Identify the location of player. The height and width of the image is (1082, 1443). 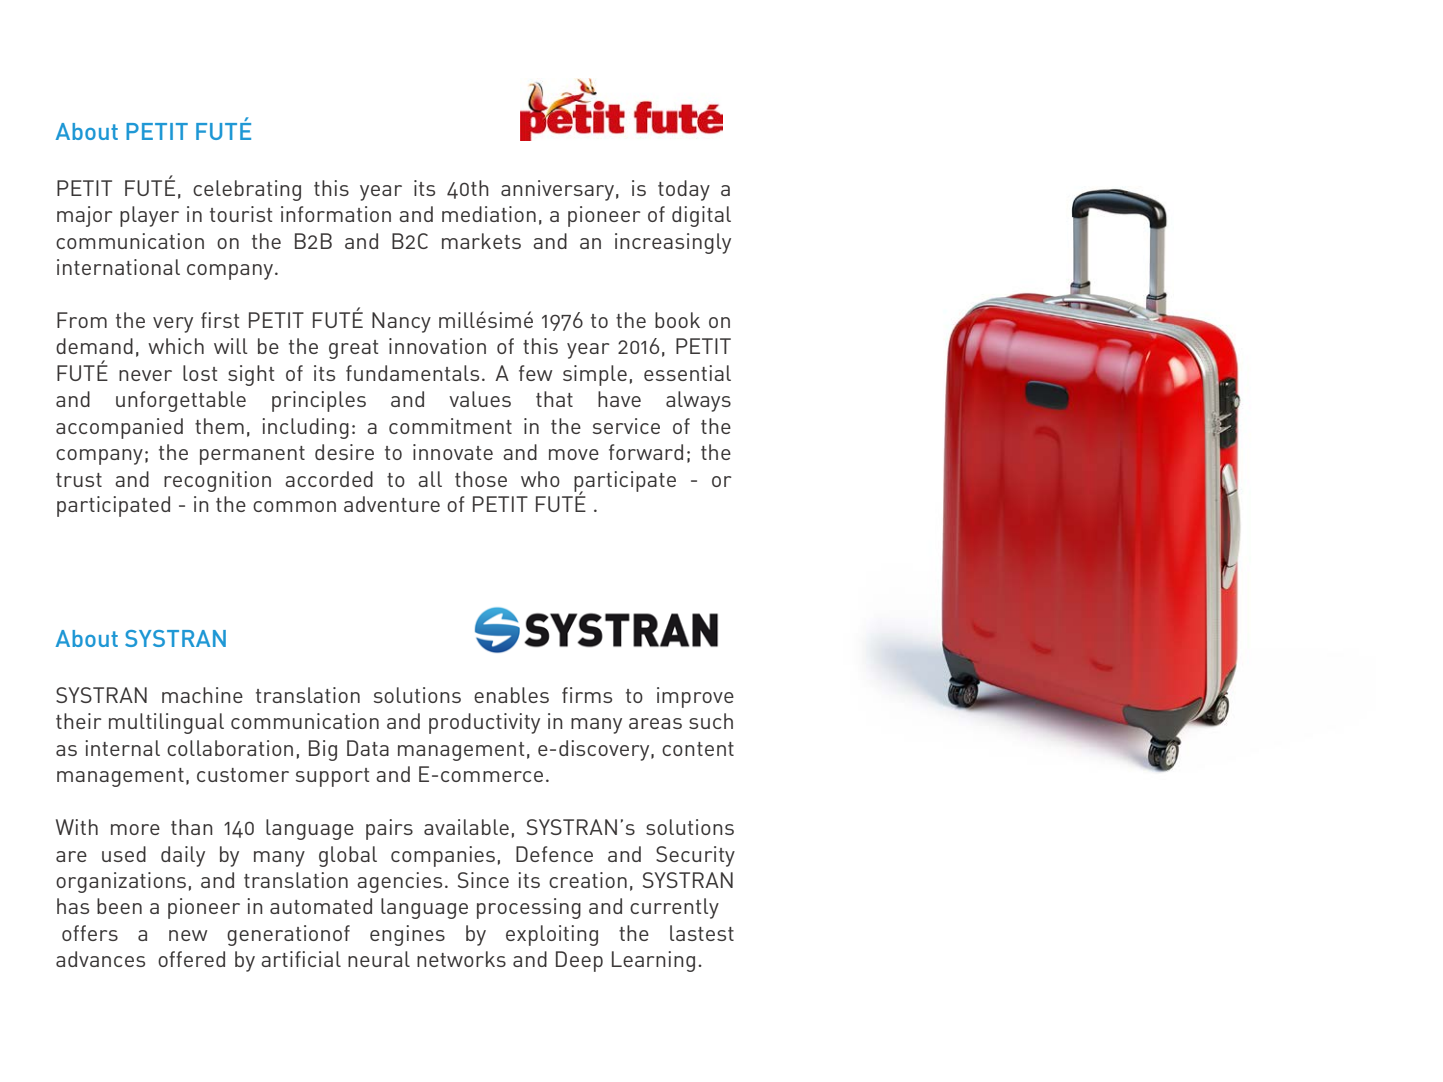
(149, 216).
